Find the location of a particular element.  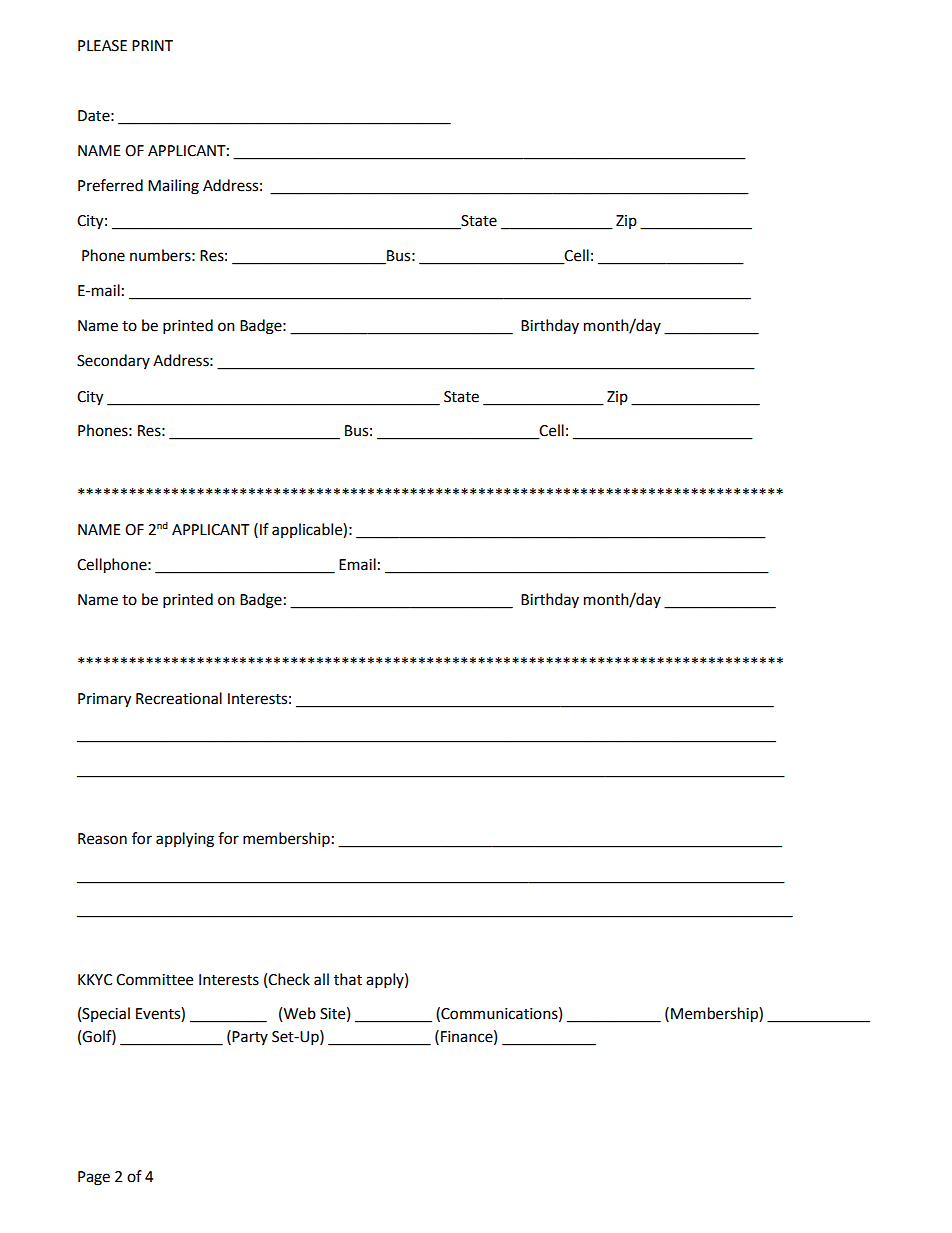

Primary is located at coordinates (104, 700).
